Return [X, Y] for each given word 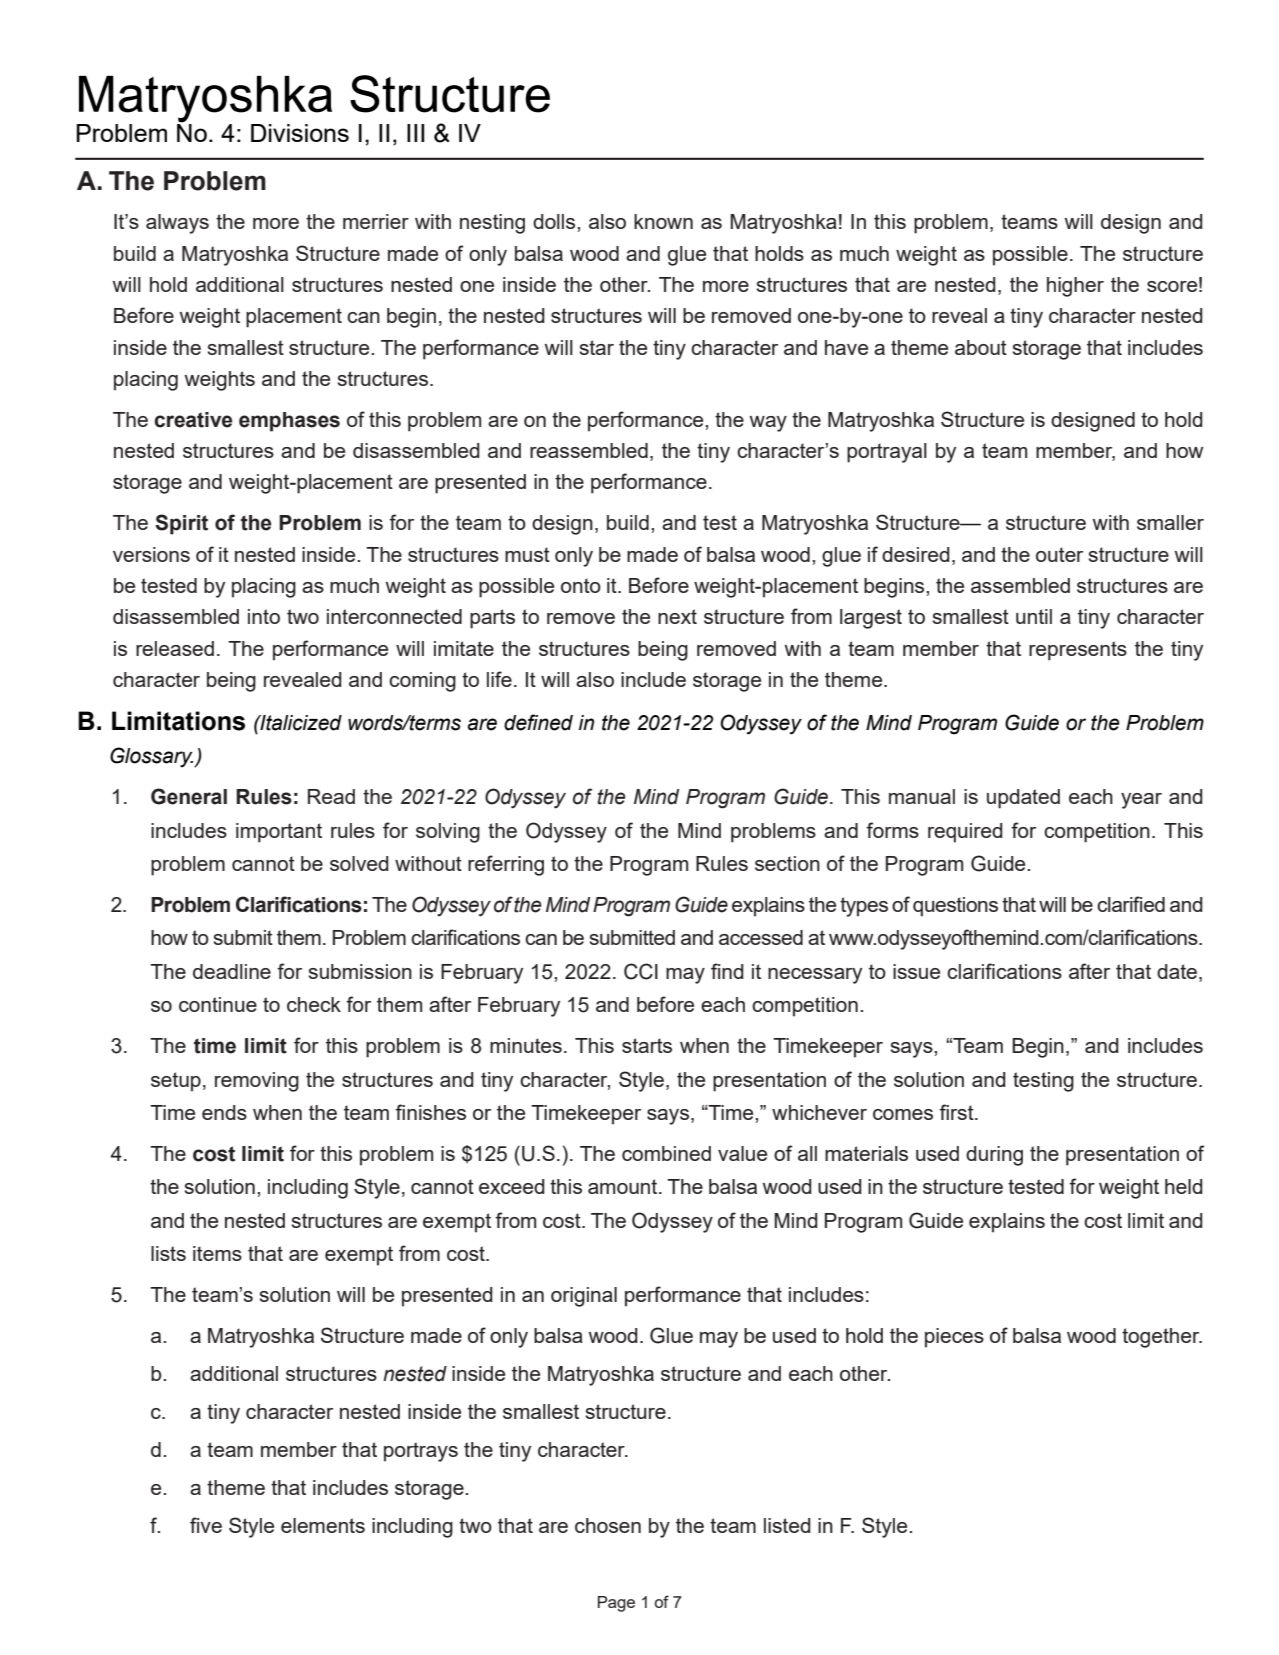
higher [1075, 287]
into [264, 616]
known [663, 221]
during [994, 1156]
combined [666, 1153]
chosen [608, 1525]
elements [323, 1525]
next [677, 616]
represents [1078, 651]
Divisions [300, 133]
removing [257, 1082]
